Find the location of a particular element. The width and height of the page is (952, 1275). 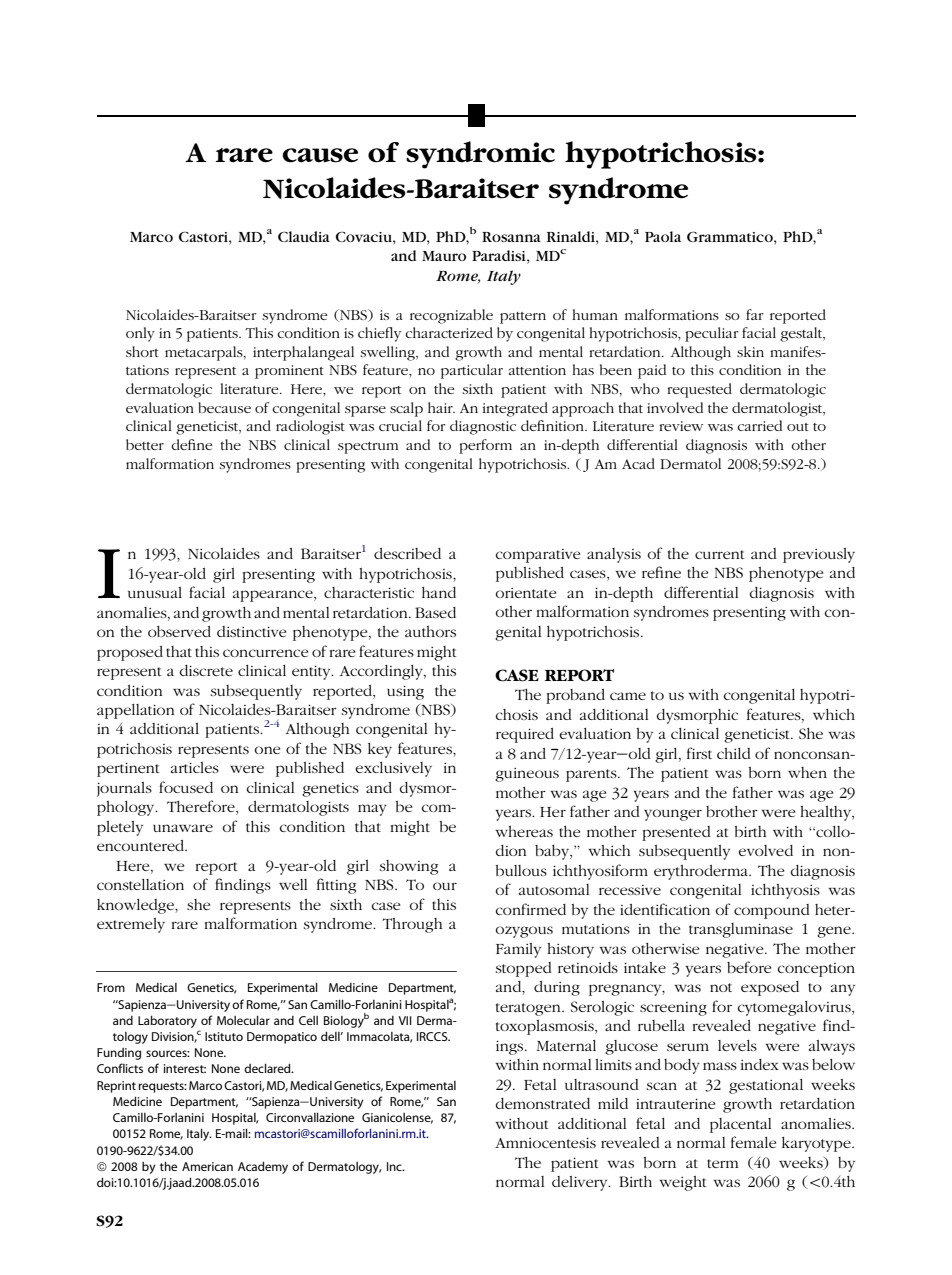

female is located at coordinates (753, 1142).
